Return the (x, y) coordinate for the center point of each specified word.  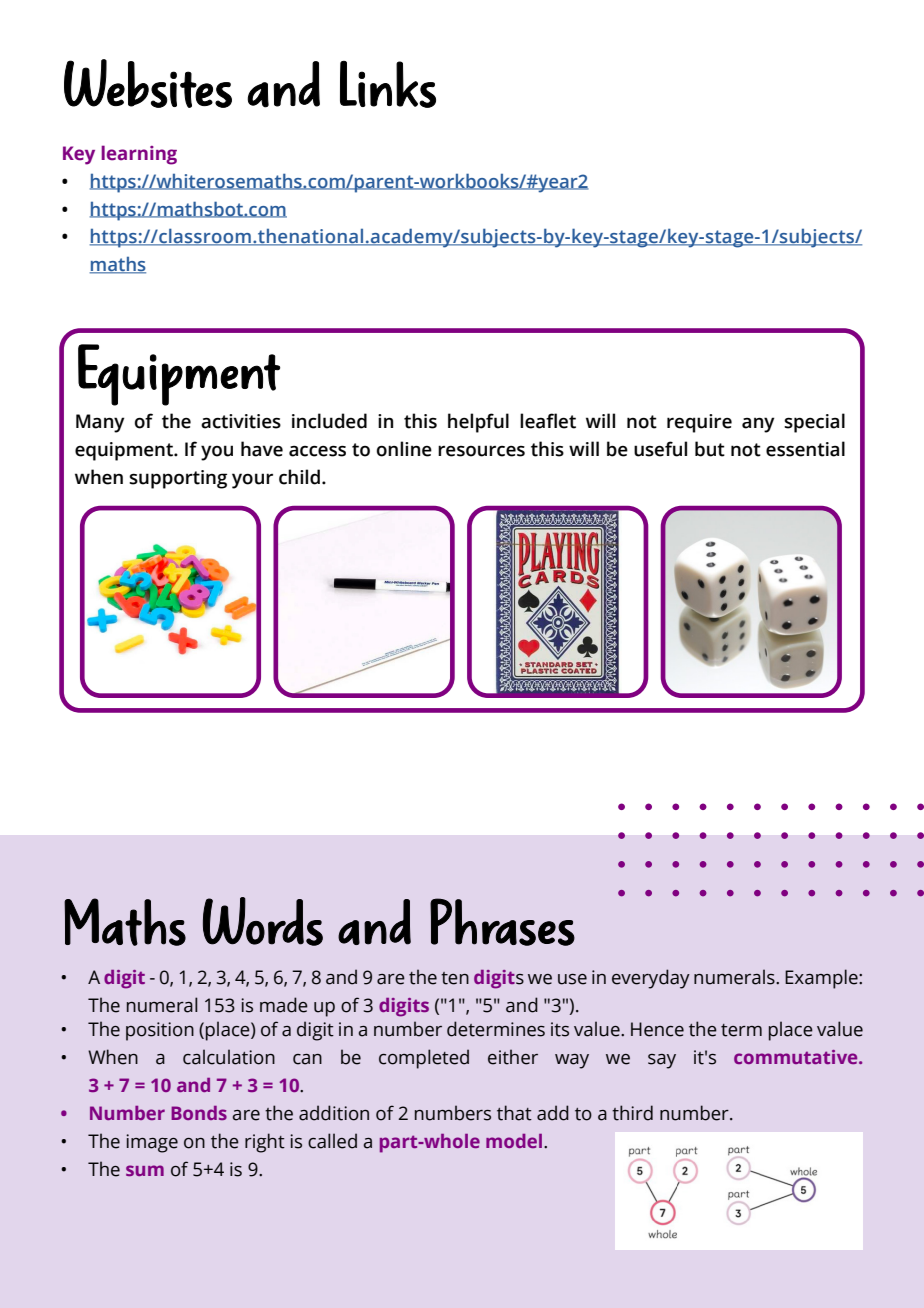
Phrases (502, 922)
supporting (178, 479)
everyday (651, 979)
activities (241, 421)
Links (388, 84)
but (710, 449)
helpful (478, 423)
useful (660, 449)
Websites (148, 83)
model (515, 1141)
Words (263, 921)
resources (481, 451)
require (699, 423)
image (152, 1143)
